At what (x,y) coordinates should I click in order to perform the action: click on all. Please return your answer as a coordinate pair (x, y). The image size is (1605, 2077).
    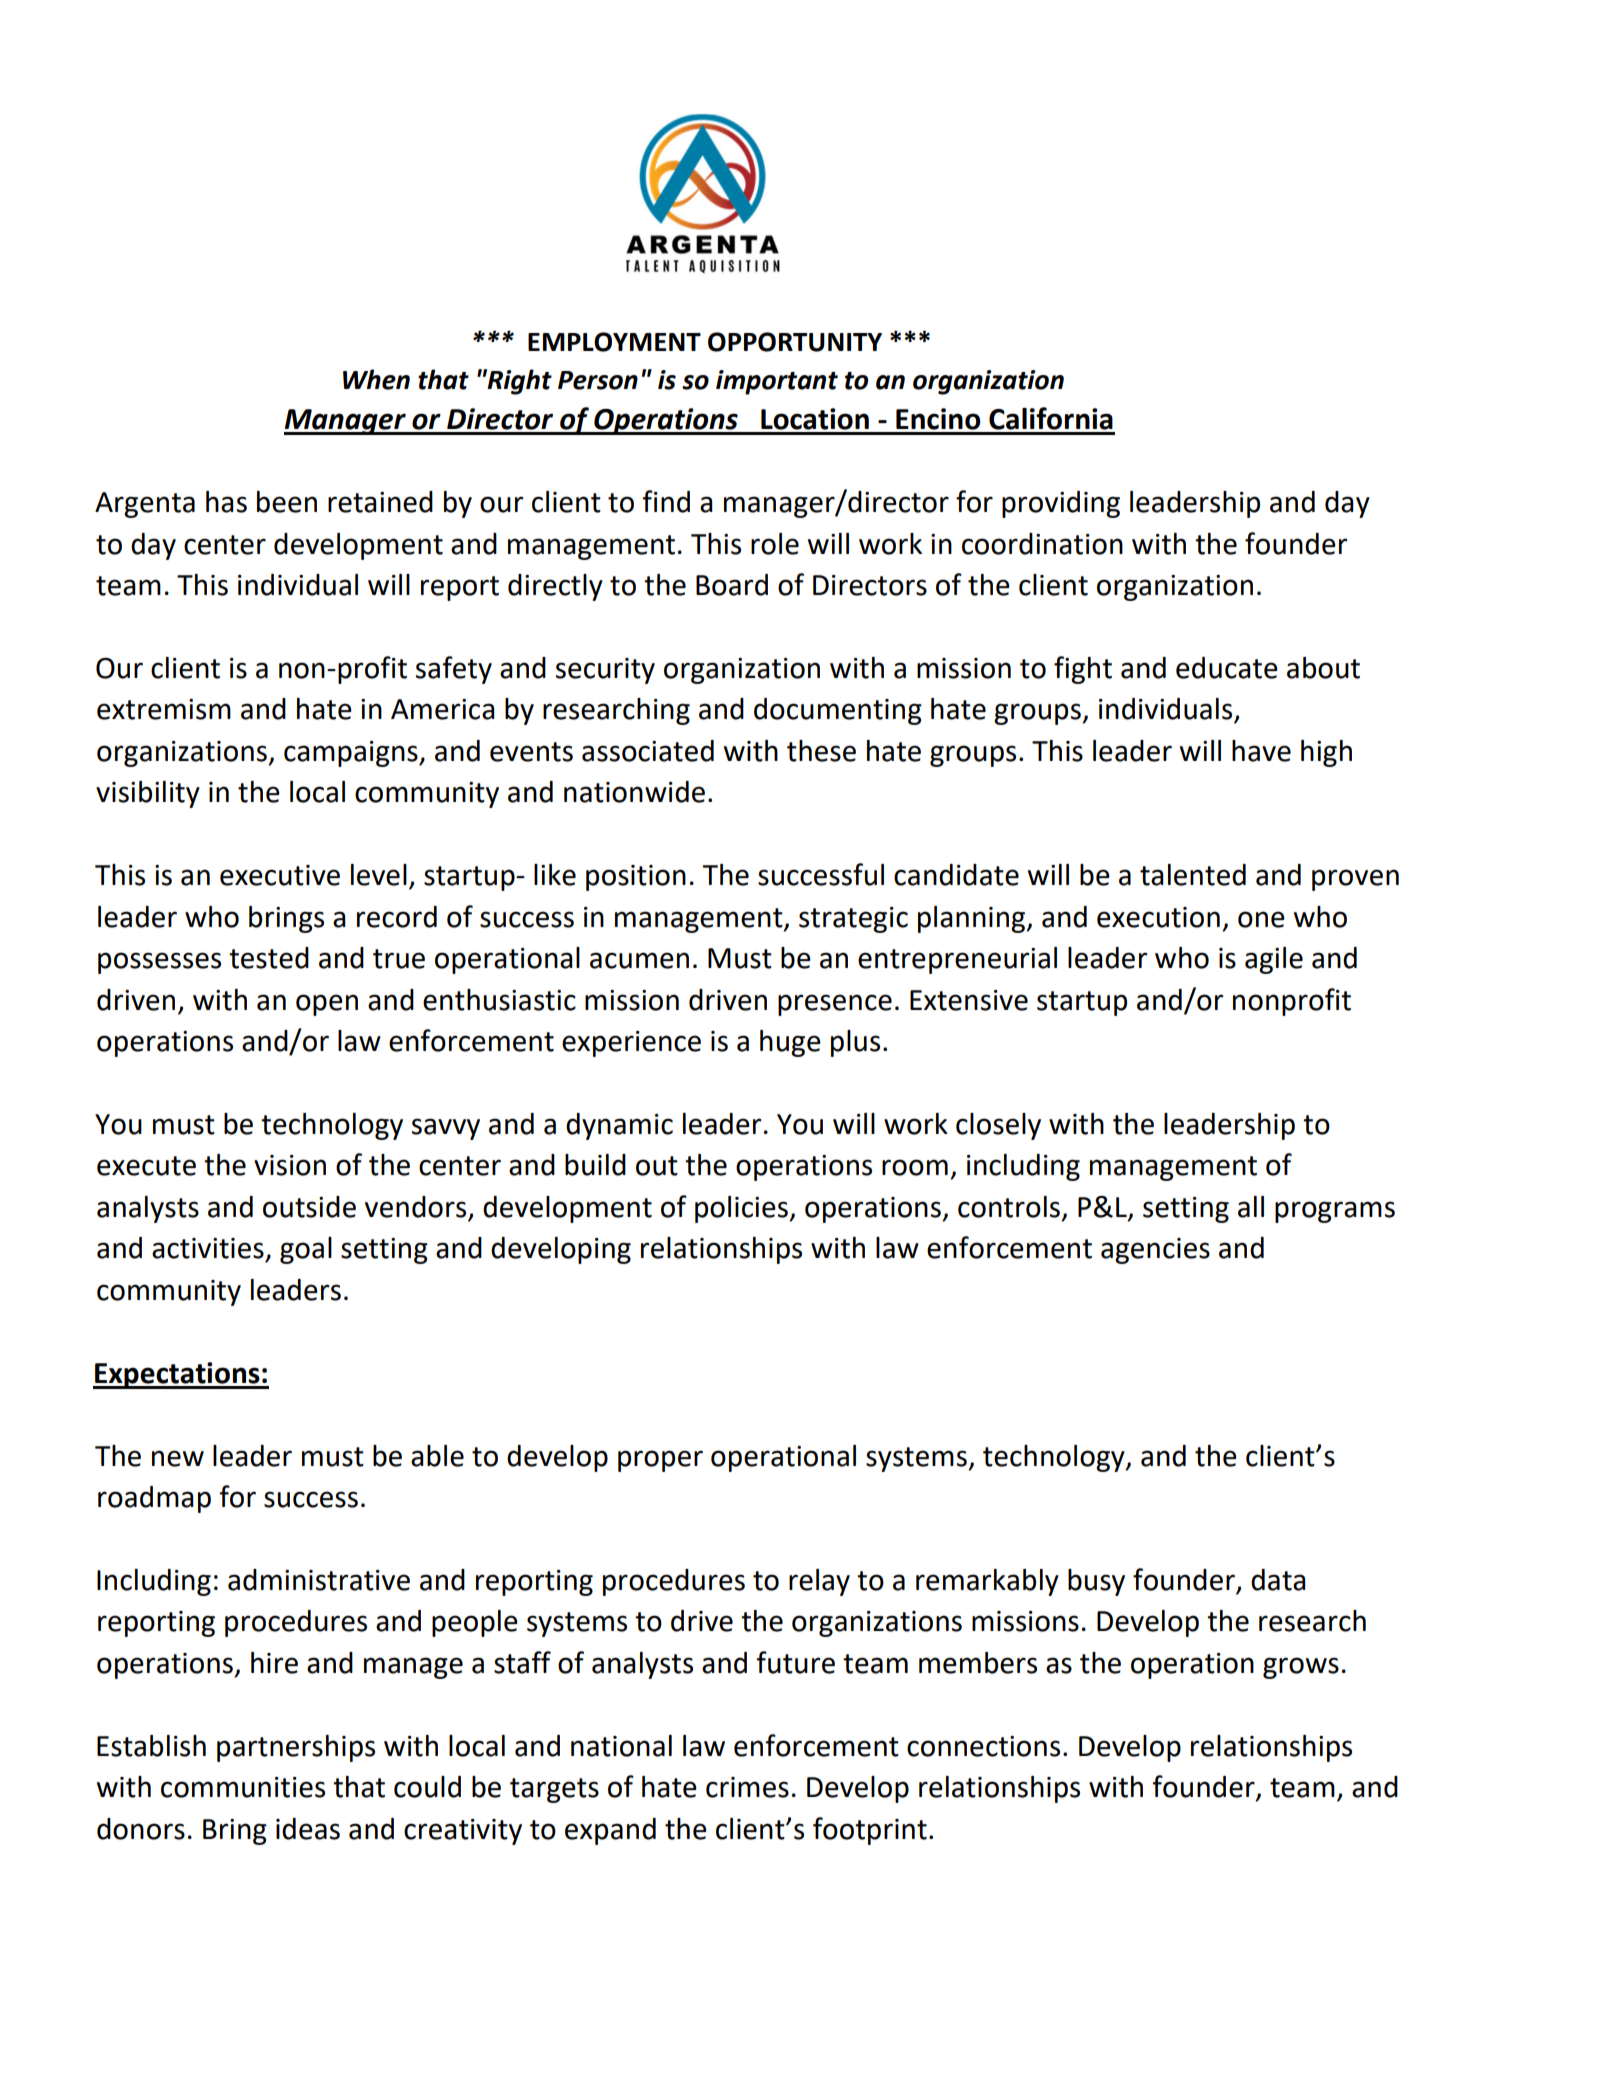
    Looking at the image, I should click on (1251, 1207).
